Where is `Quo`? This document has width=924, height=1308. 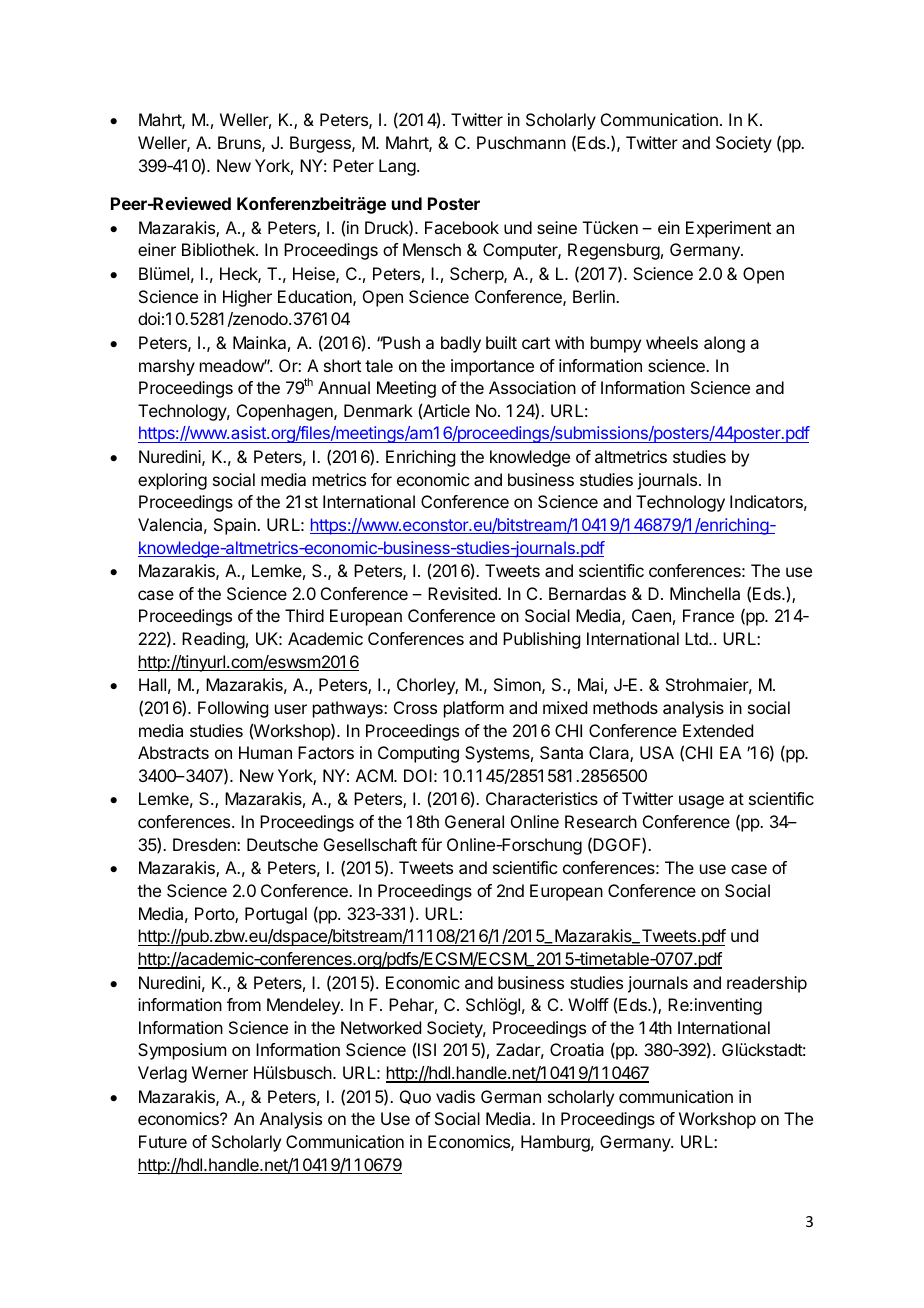
Quo is located at coordinates (415, 1097).
